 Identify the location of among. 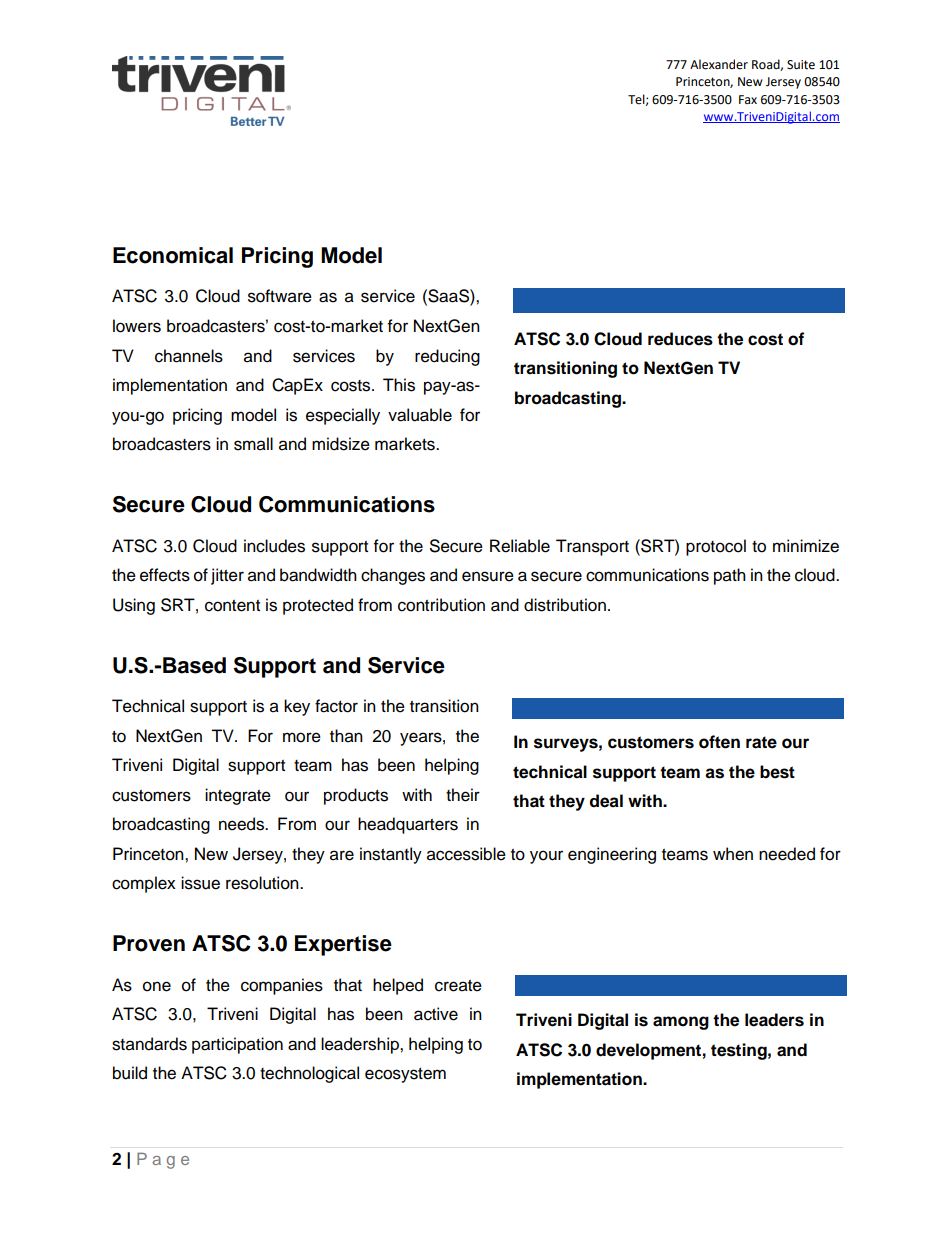
(681, 1023).
